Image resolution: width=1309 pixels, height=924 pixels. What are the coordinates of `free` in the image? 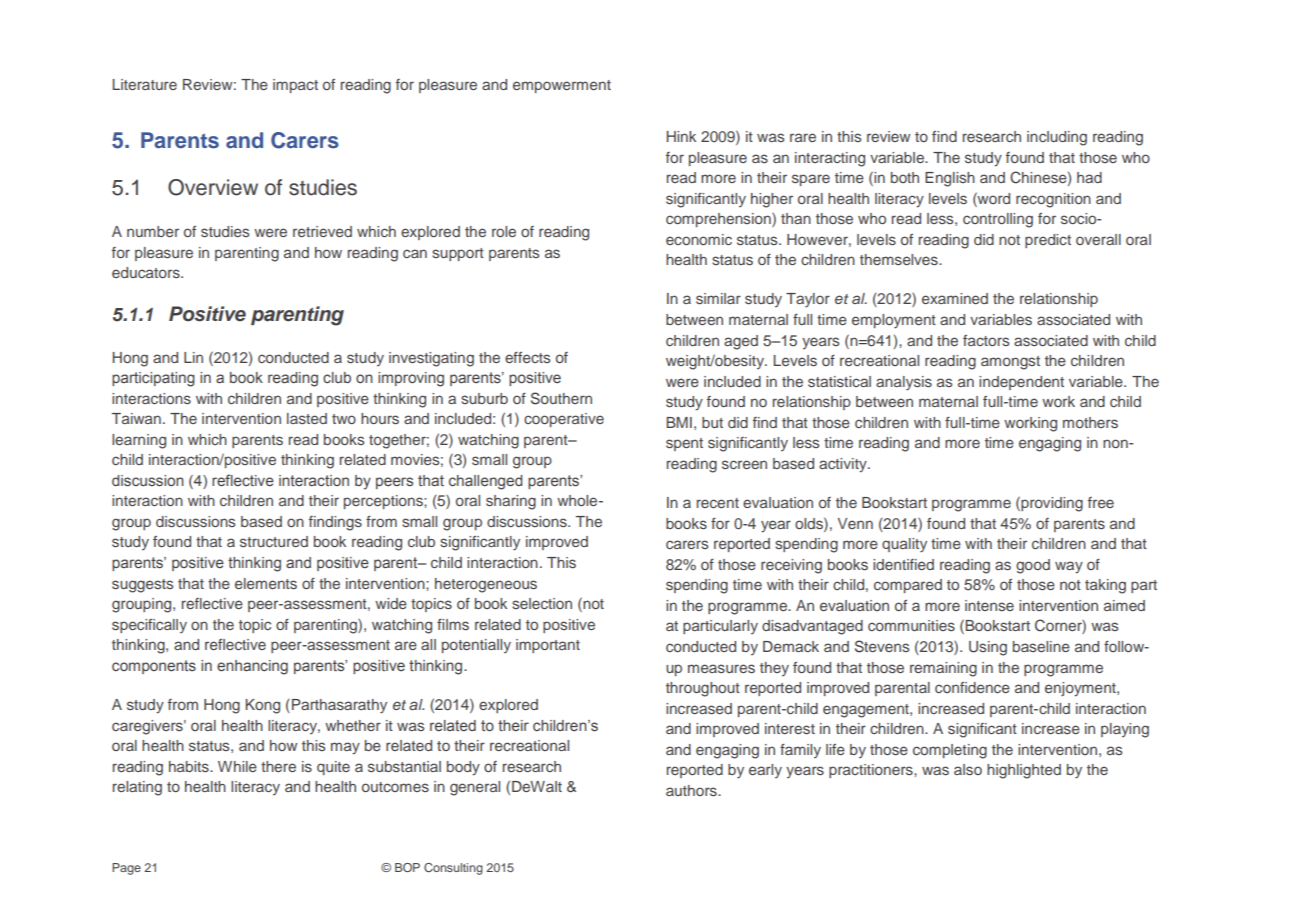 It's located at (1101, 502).
